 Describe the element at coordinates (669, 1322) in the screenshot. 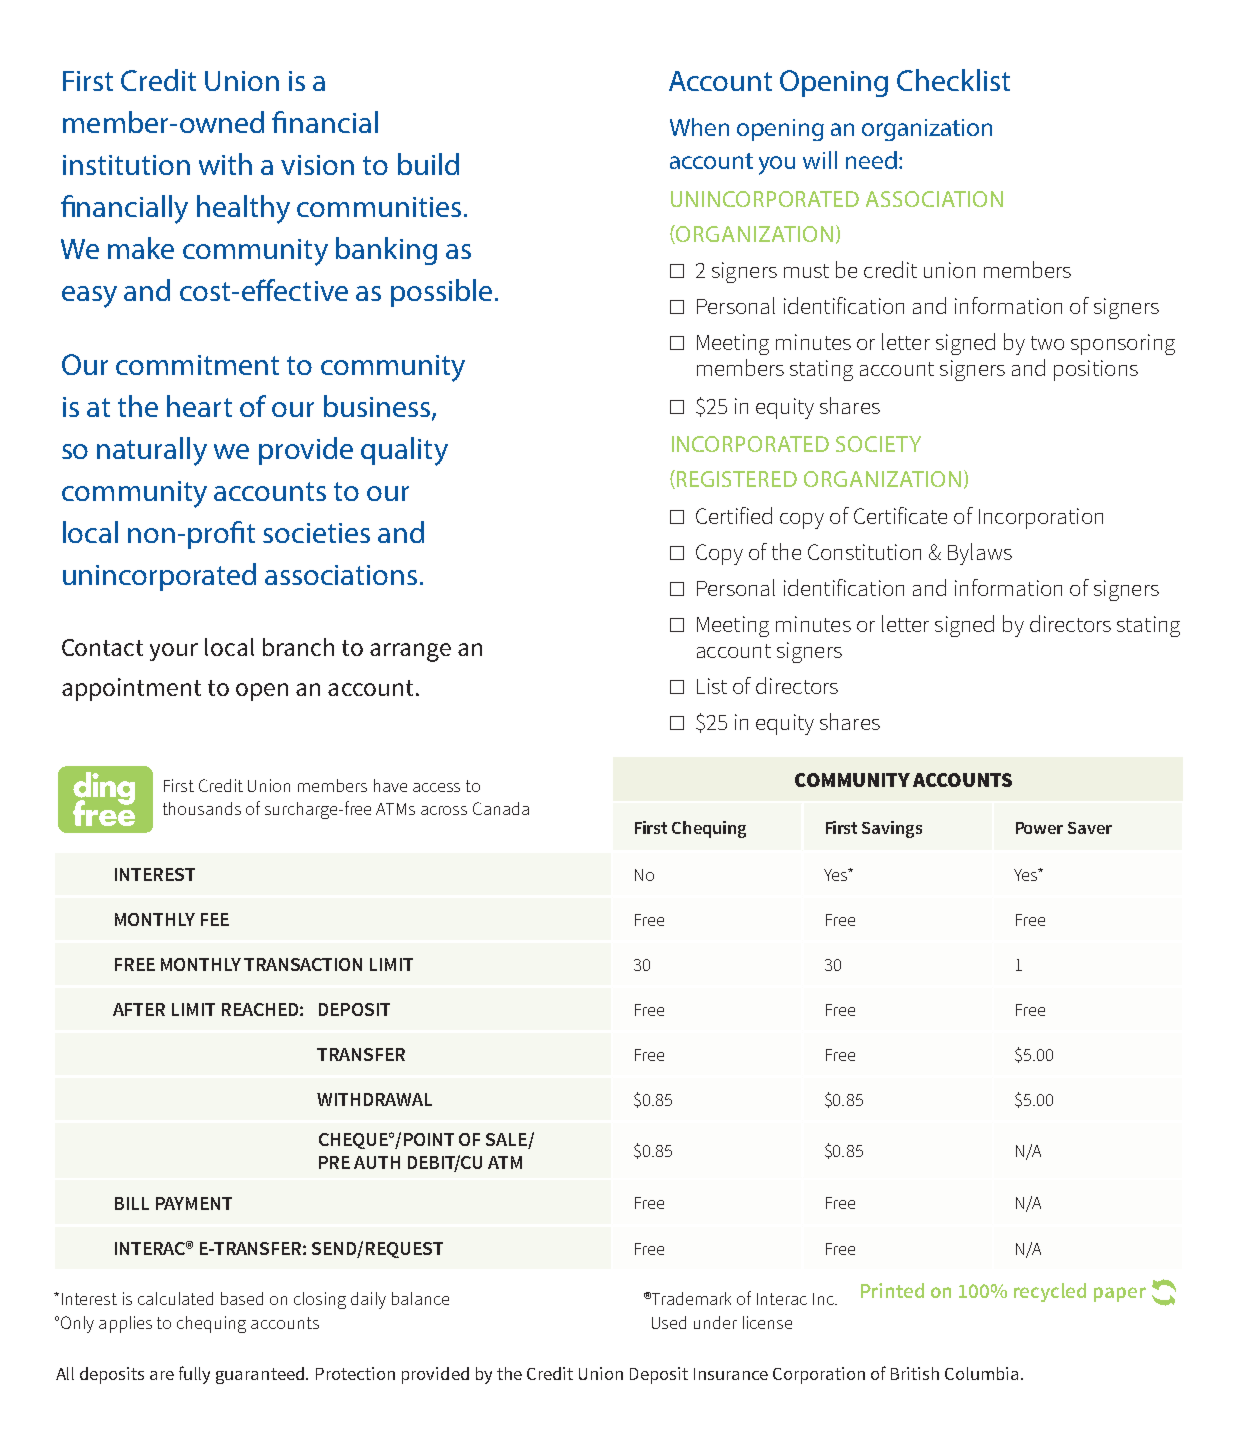

I see `Used` at that location.
